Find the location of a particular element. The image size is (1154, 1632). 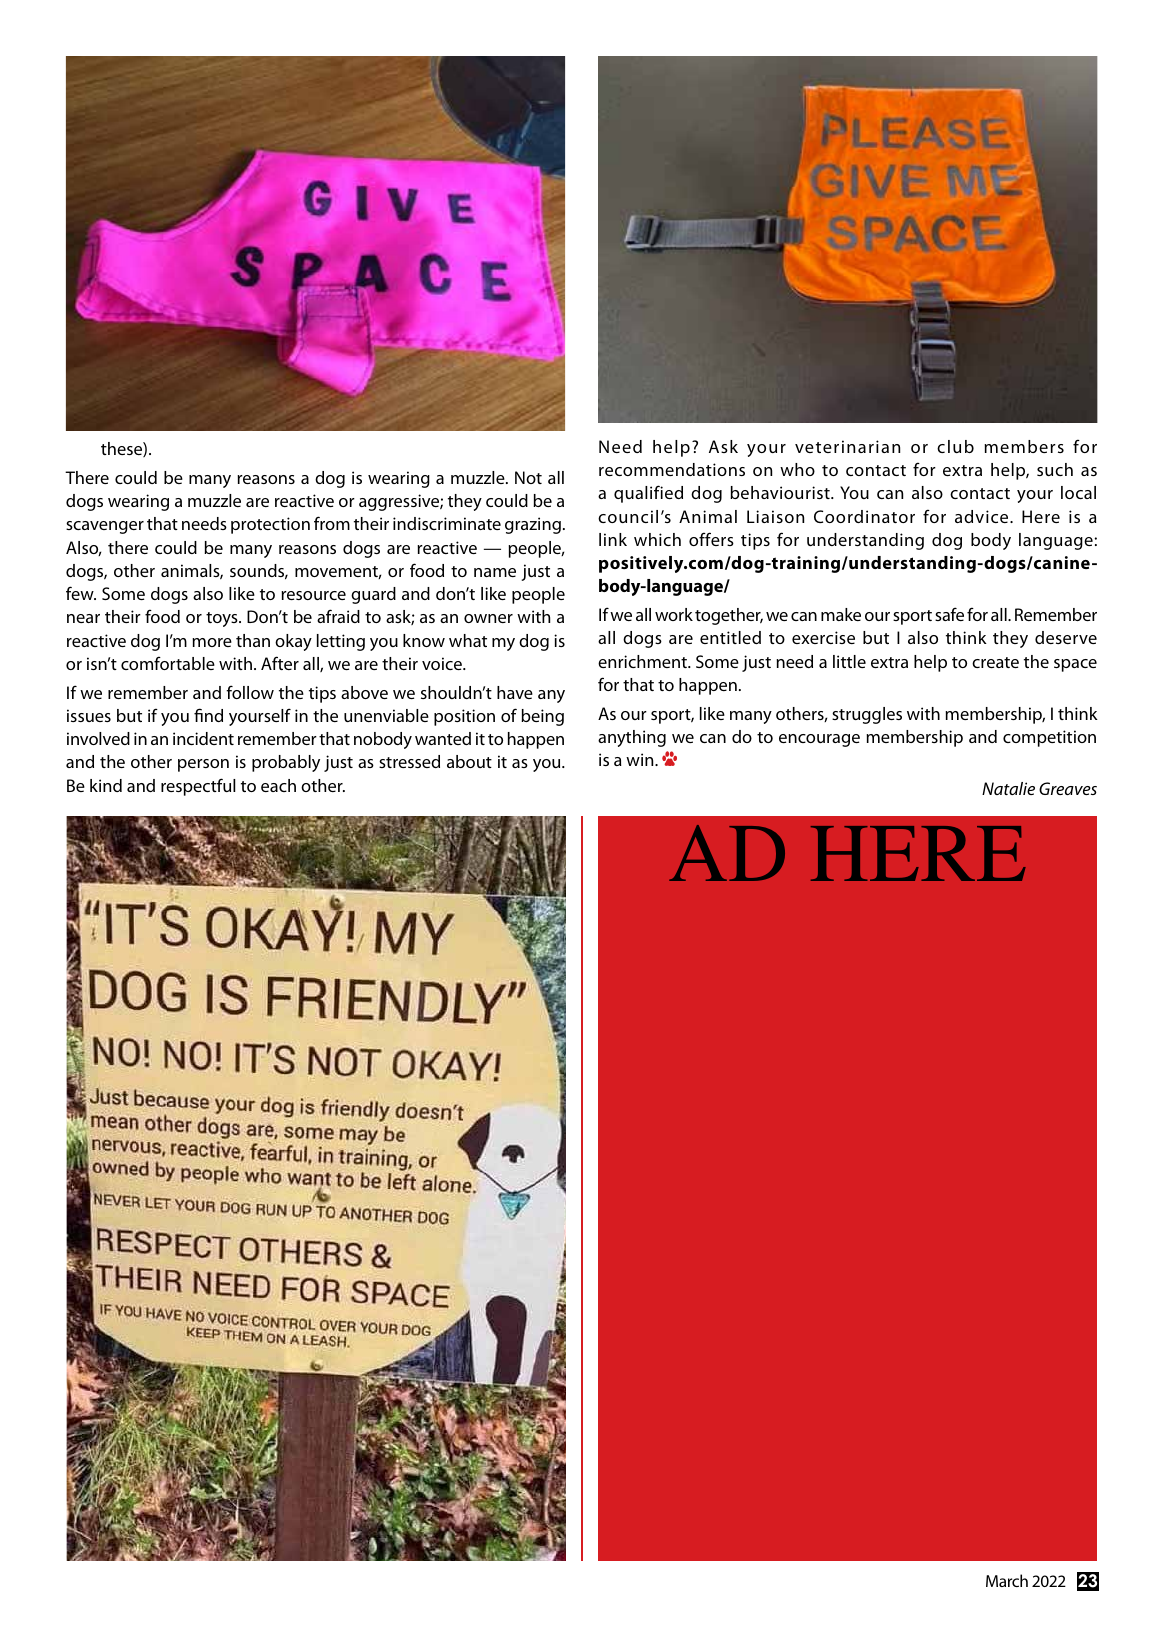

March is located at coordinates (1007, 1580).
